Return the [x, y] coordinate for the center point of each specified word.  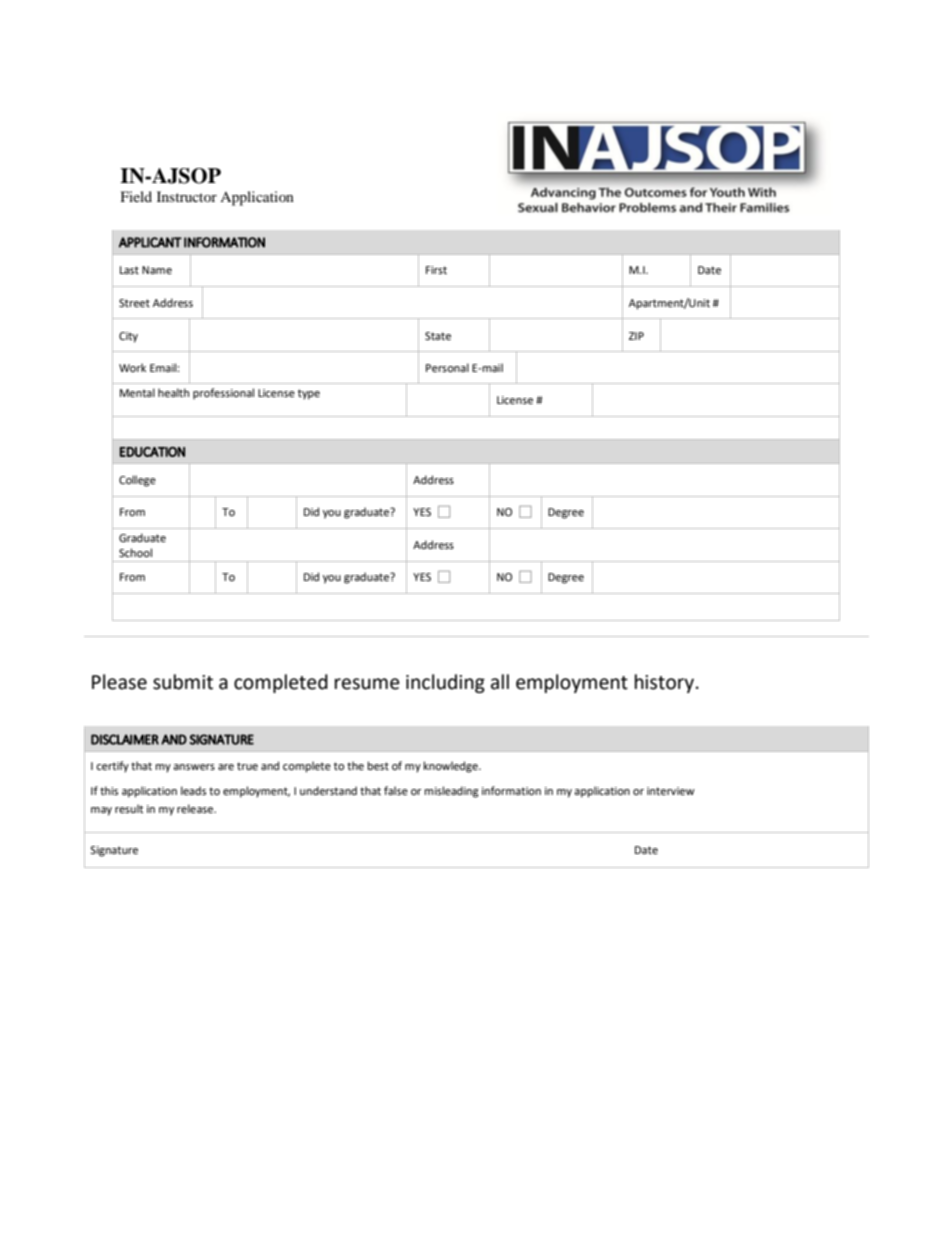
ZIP [636, 336]
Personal [447, 367]
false [396, 790]
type [309, 394]
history [666, 683]
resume [367, 684]
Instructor [187, 196]
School [135, 552]
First [436, 270]
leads [193, 790]
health [173, 392]
